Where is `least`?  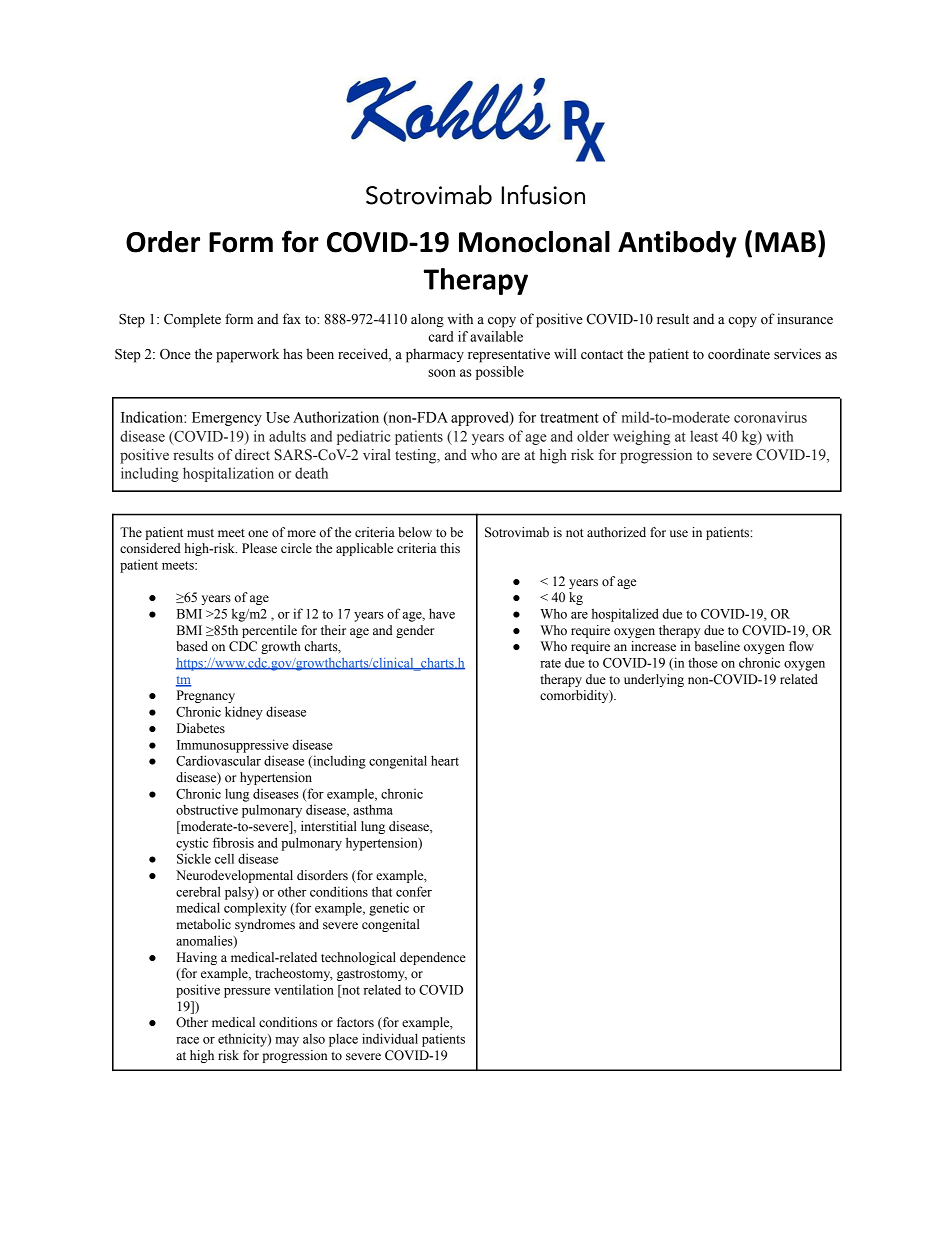
least is located at coordinates (704, 436).
